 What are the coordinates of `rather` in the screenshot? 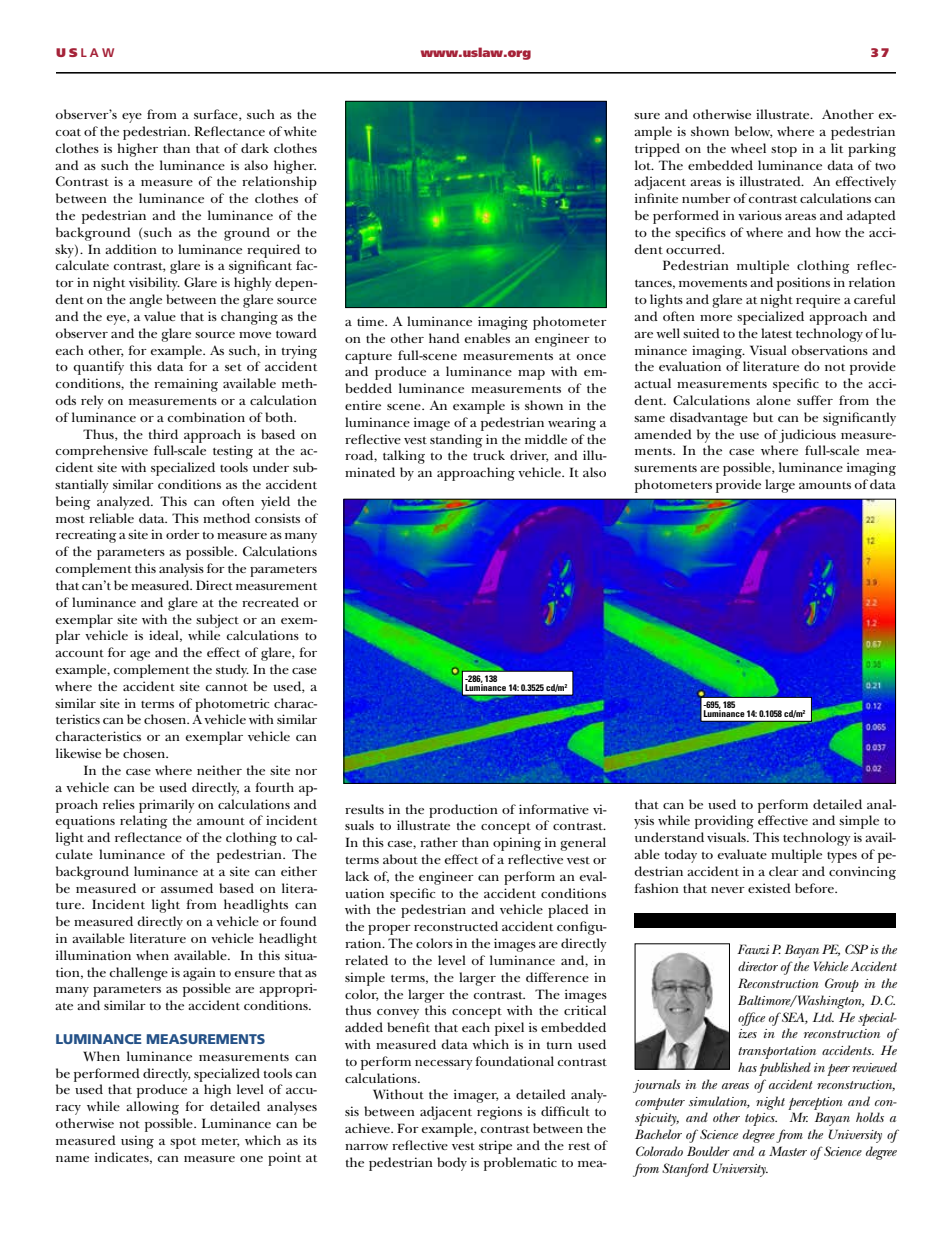 It's located at (439, 842).
